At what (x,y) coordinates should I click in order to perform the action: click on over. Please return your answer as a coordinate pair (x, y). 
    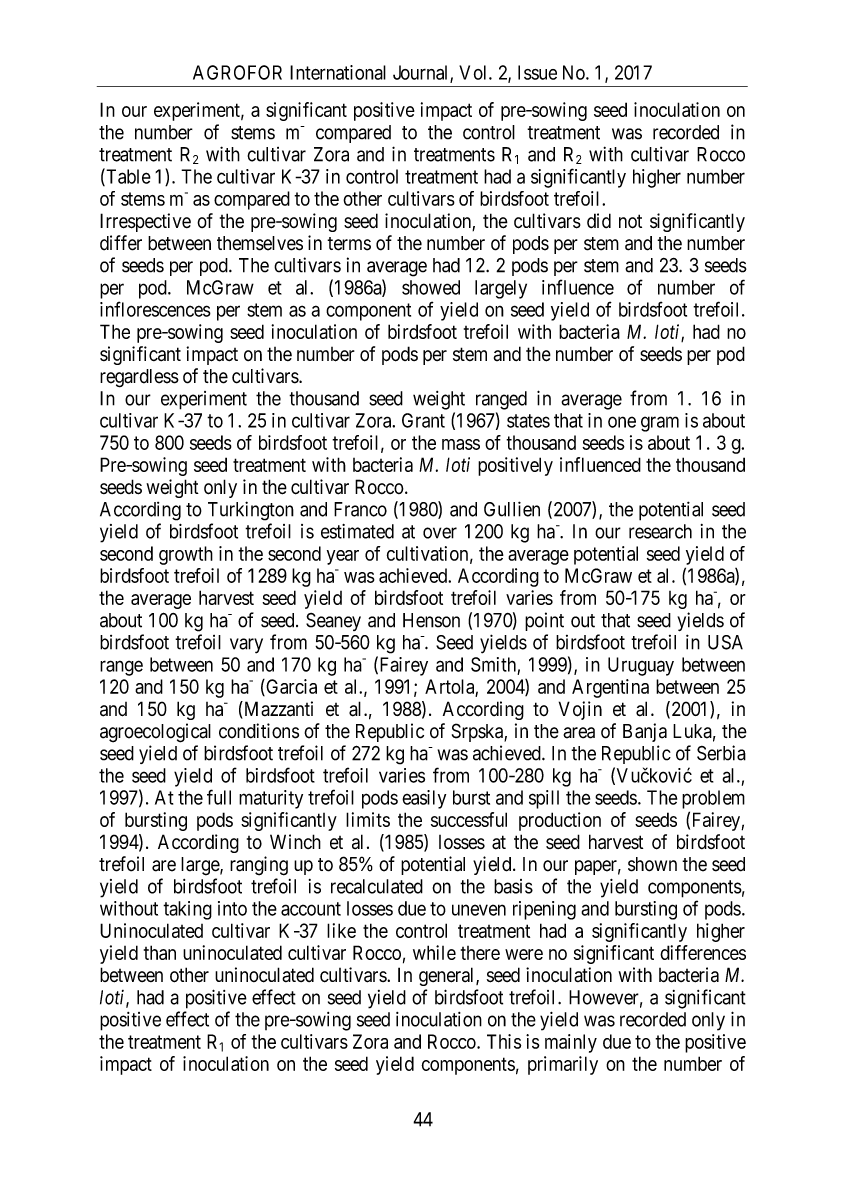
    Looking at the image, I should click on (440, 533).
